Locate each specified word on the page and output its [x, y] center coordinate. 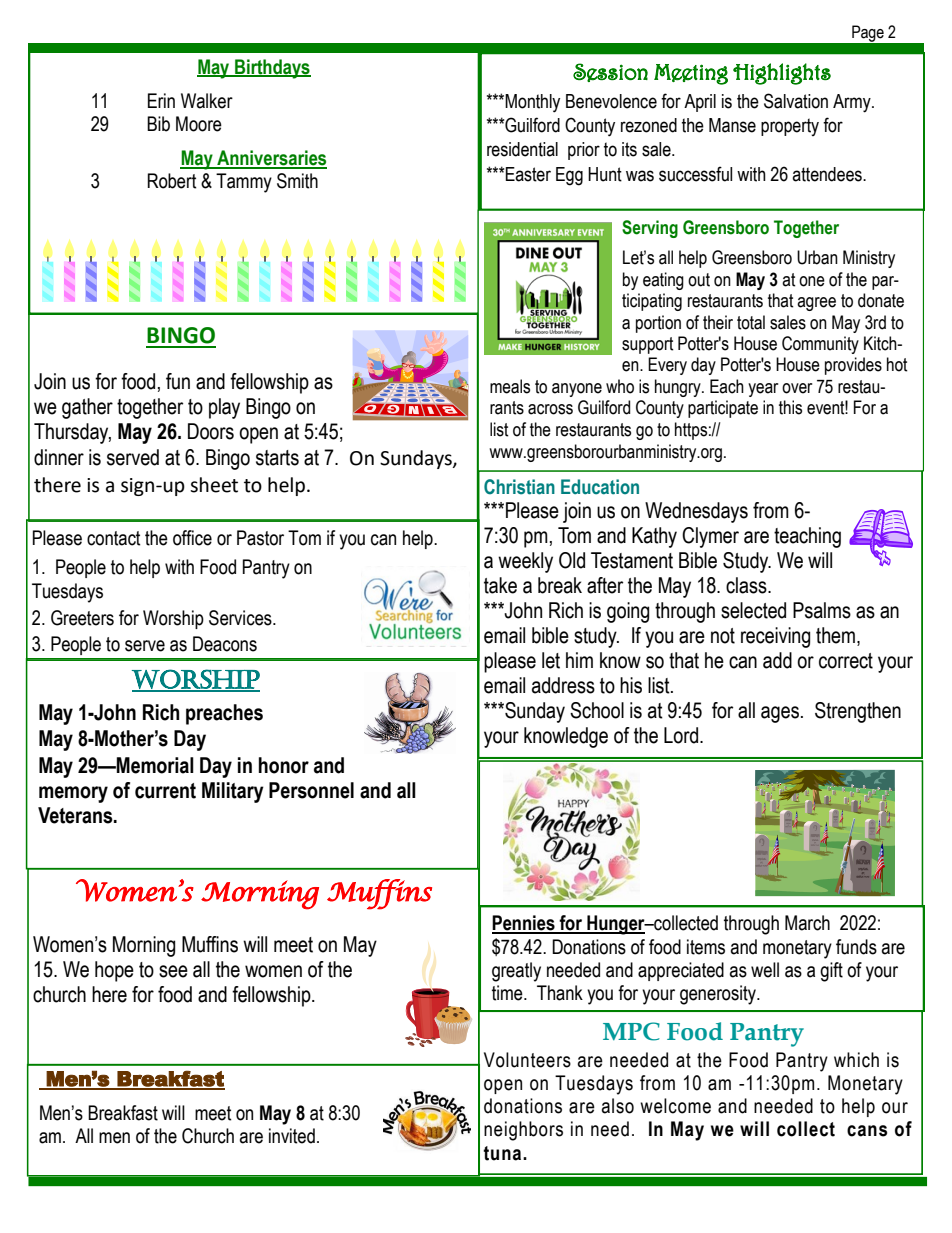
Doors [211, 431]
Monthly [532, 103]
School [597, 710]
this [790, 407]
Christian [519, 487]
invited [292, 1136]
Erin [161, 100]
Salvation [796, 101]
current [165, 791]
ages [780, 714]
